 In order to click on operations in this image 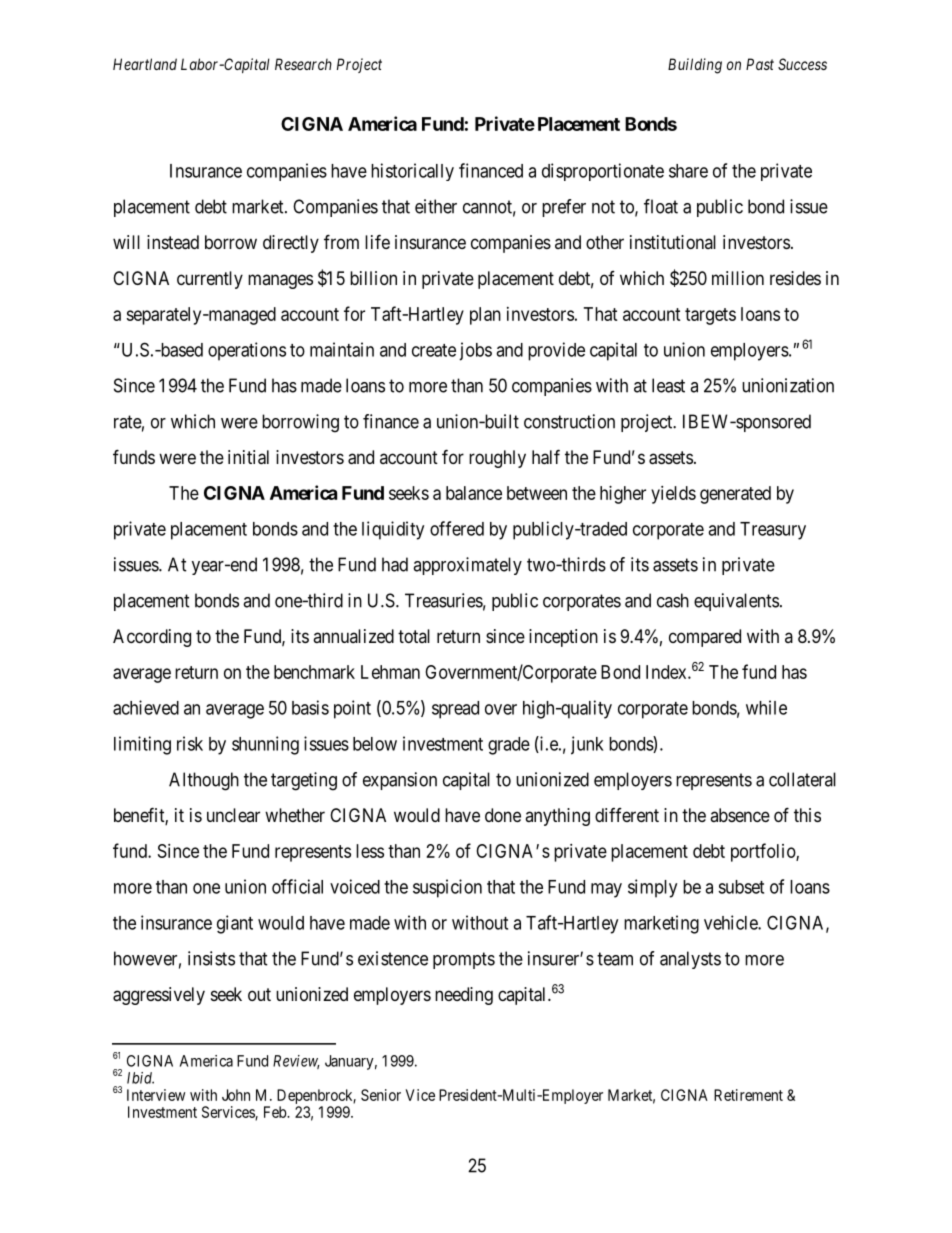, I will do `click(247, 351)`.
